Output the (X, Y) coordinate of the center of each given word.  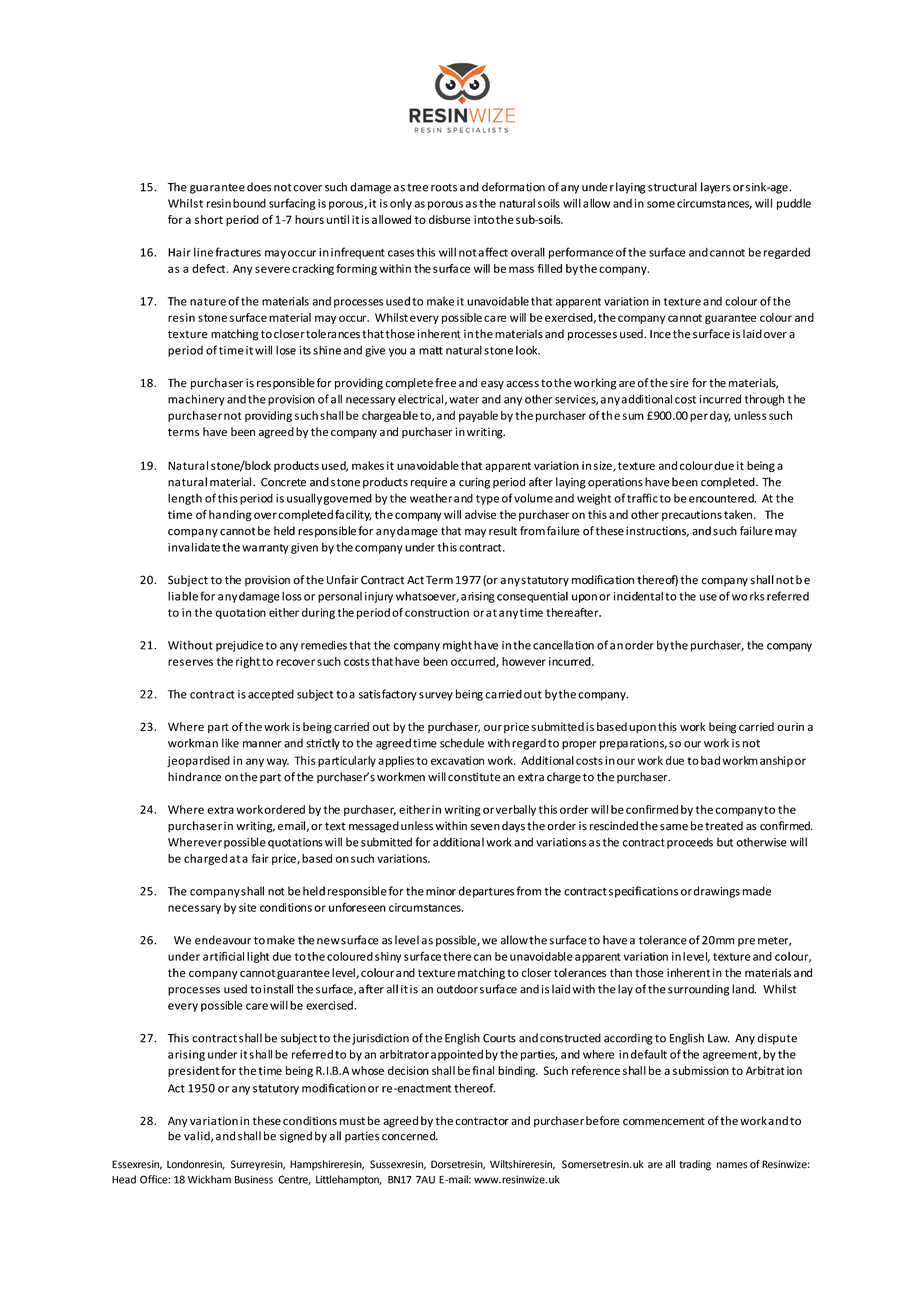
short (209, 219)
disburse (450, 219)
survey (436, 696)
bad (710, 760)
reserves (190, 662)
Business (254, 1179)
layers (716, 188)
